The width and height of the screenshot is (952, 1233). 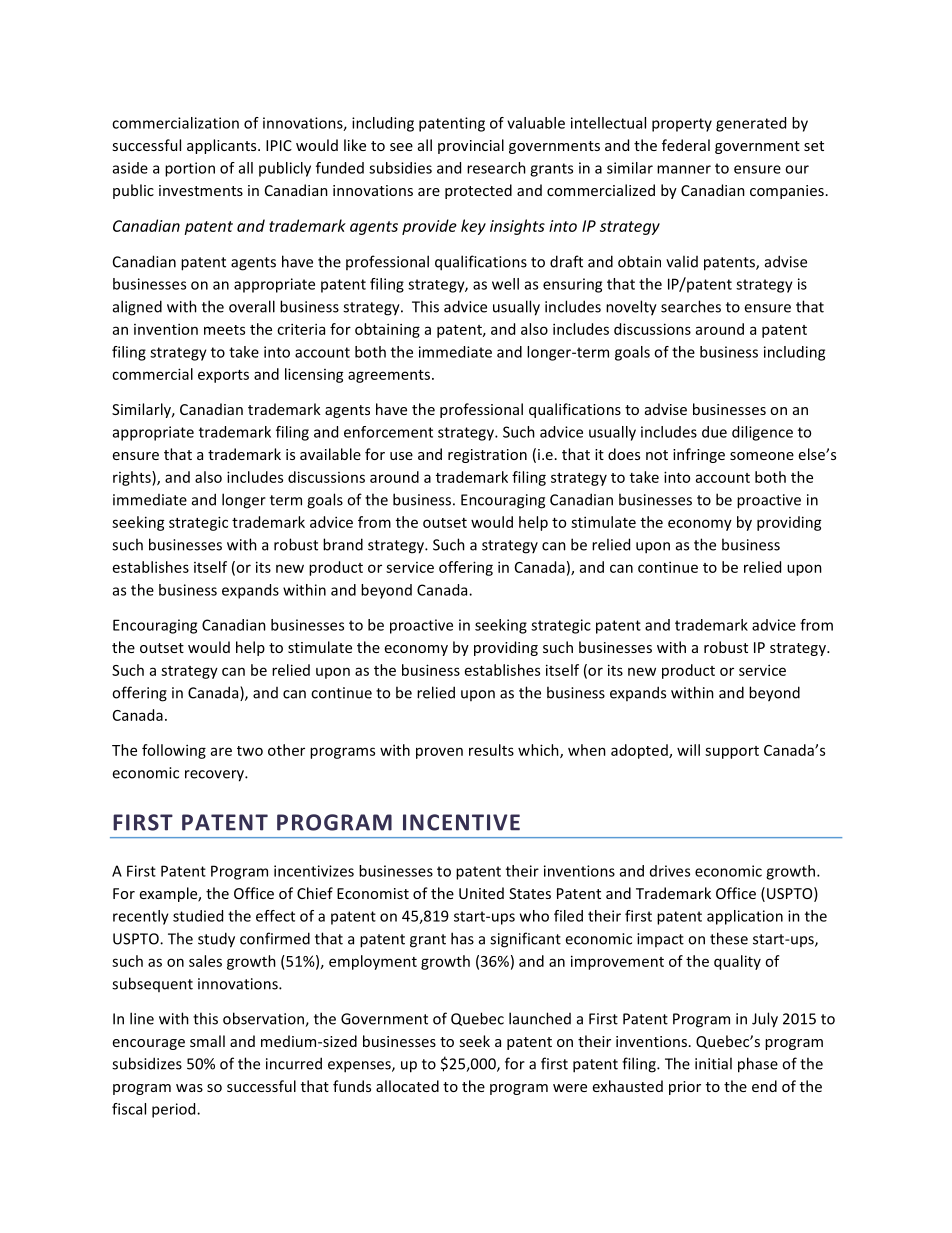 What do you see at coordinates (223, 146) in the screenshot?
I see `applicants` at bounding box center [223, 146].
